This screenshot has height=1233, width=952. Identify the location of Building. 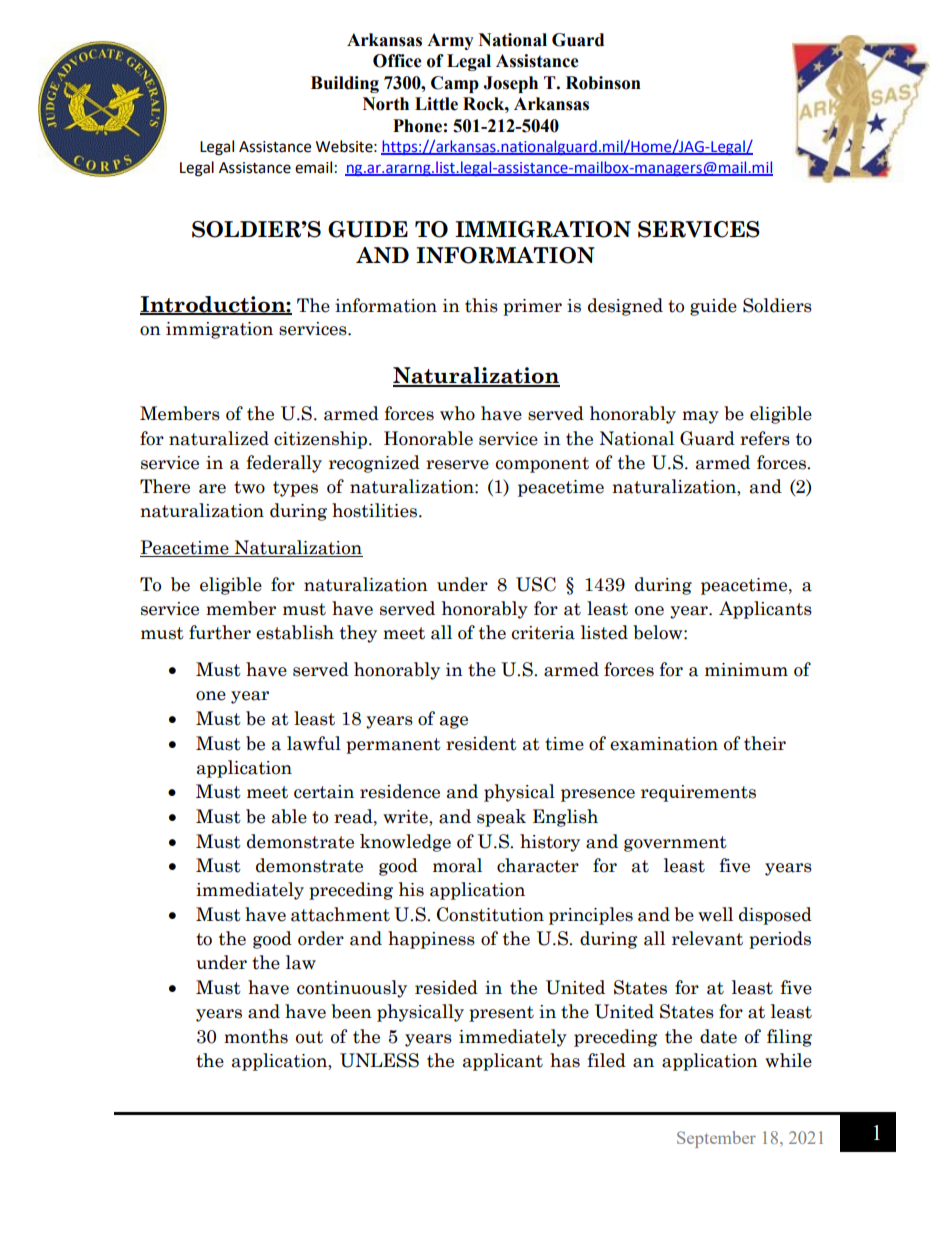
(345, 84).
